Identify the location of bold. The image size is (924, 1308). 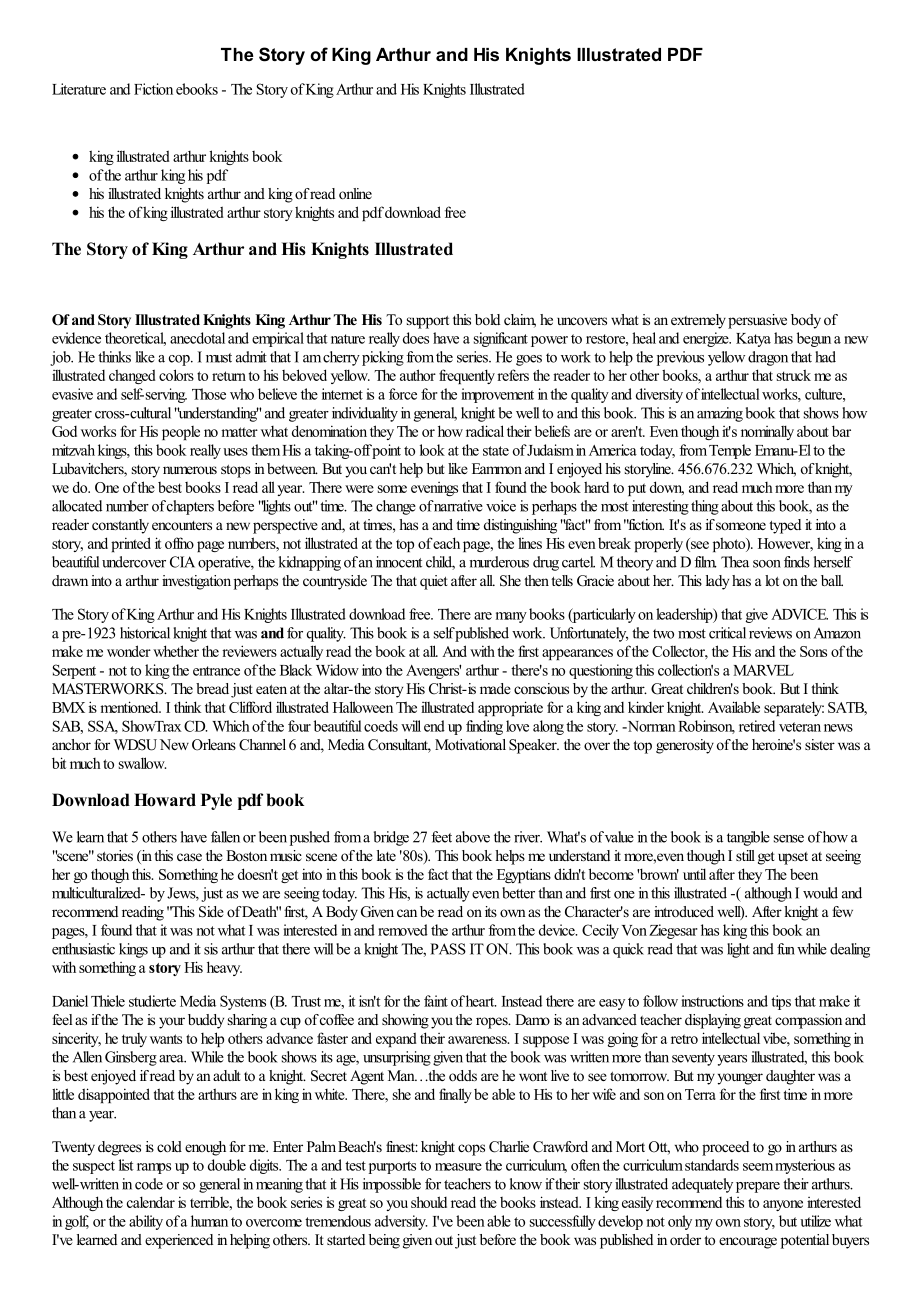
(487, 319).
